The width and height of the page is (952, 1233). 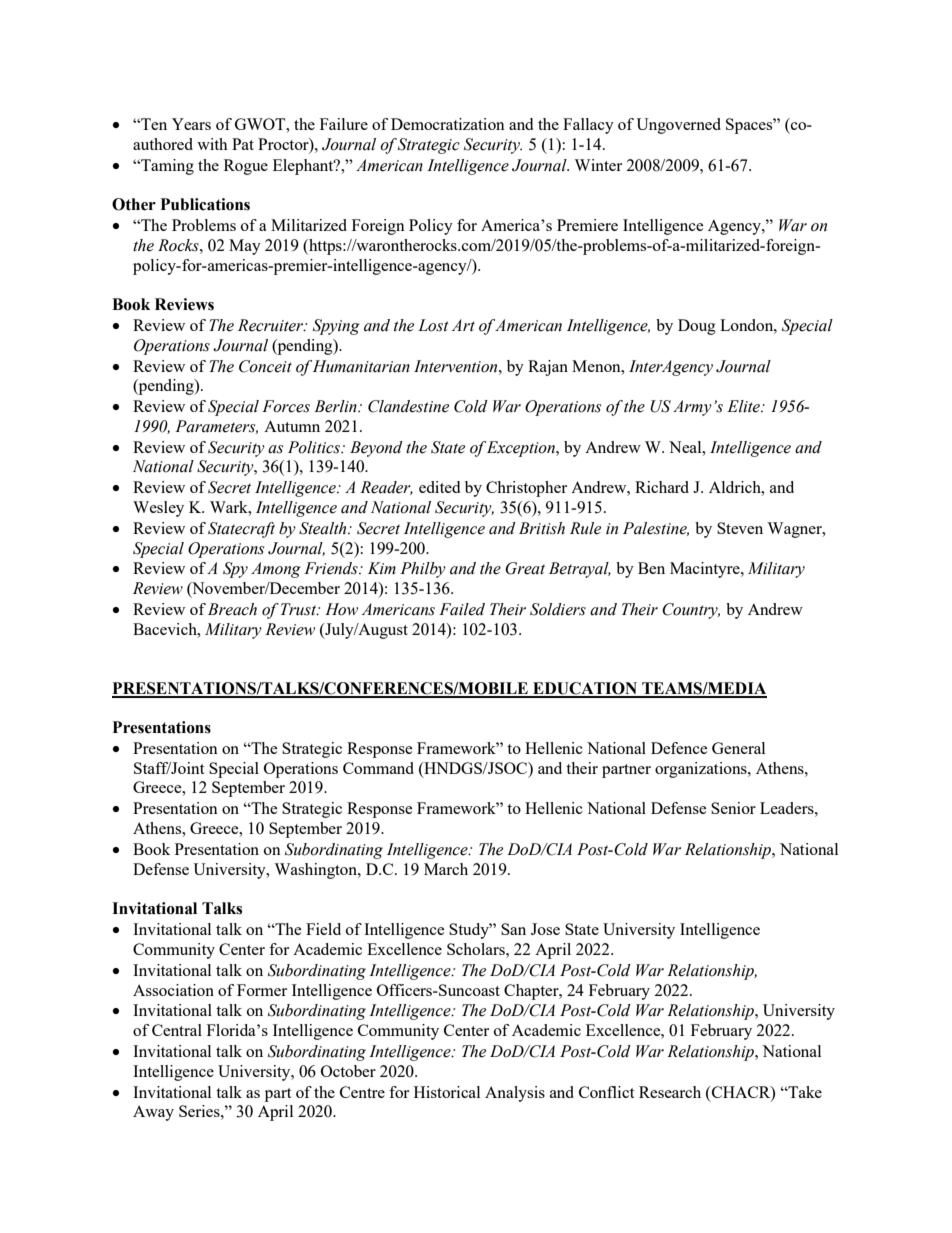 I want to click on Breach, so click(x=232, y=609).
